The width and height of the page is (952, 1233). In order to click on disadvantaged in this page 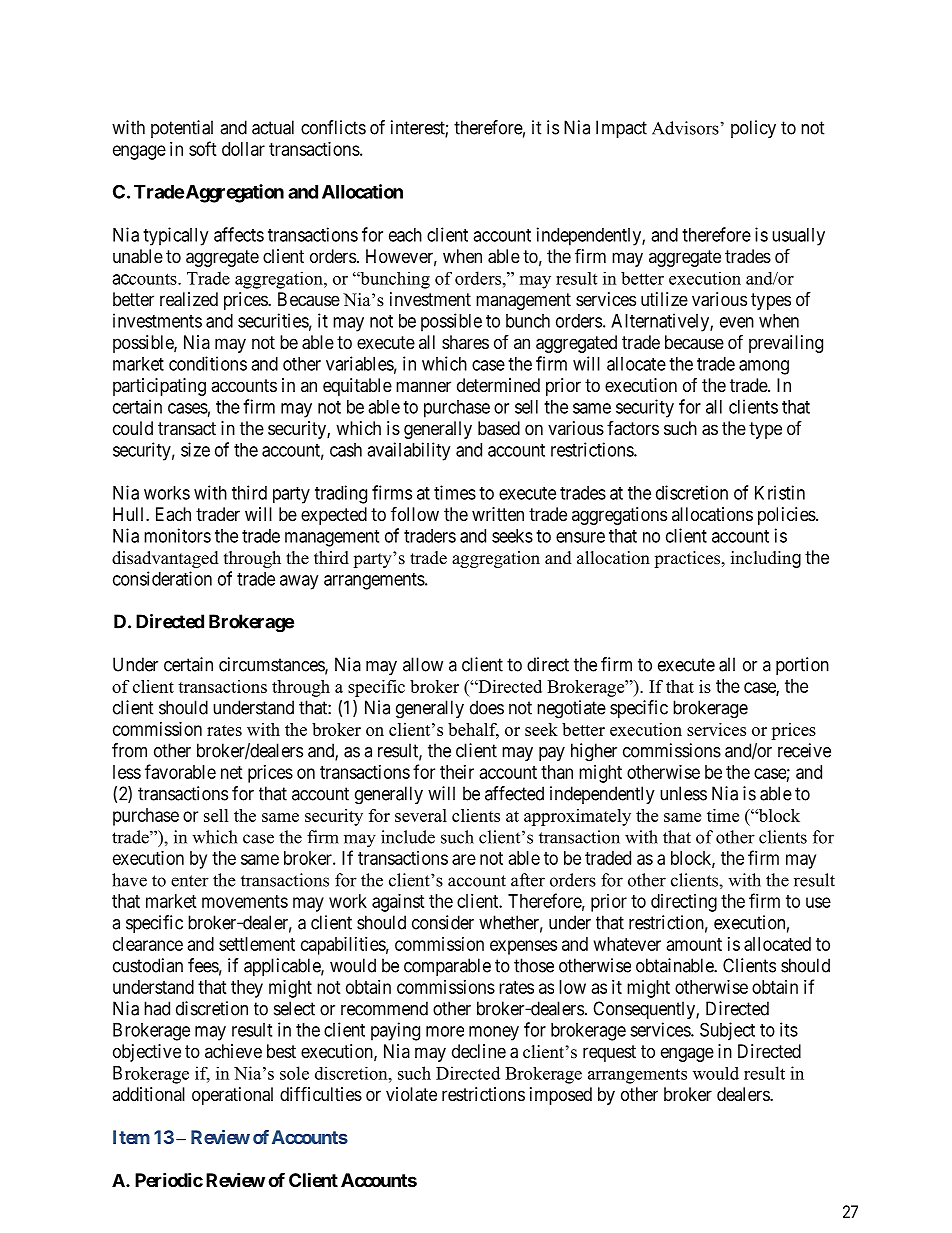, I will do `click(165, 559)`.
